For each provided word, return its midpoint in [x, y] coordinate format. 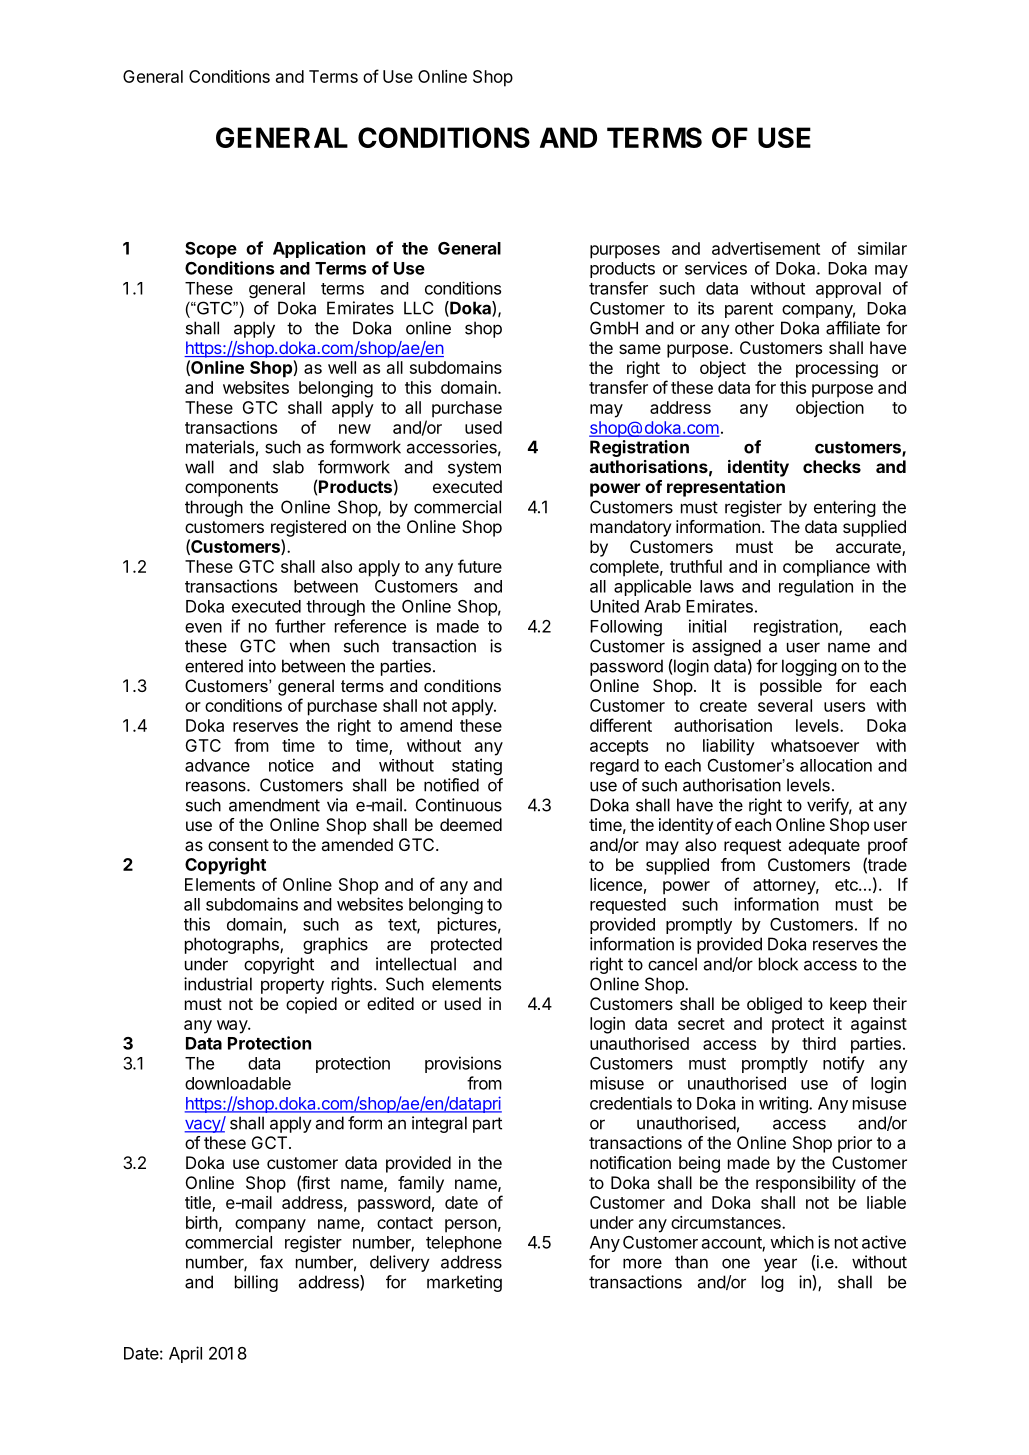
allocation [836, 765]
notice [291, 765]
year [780, 1265]
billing [256, 1283]
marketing [464, 1283]
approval [848, 290]
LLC [418, 308]
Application [319, 249]
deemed [471, 824]
